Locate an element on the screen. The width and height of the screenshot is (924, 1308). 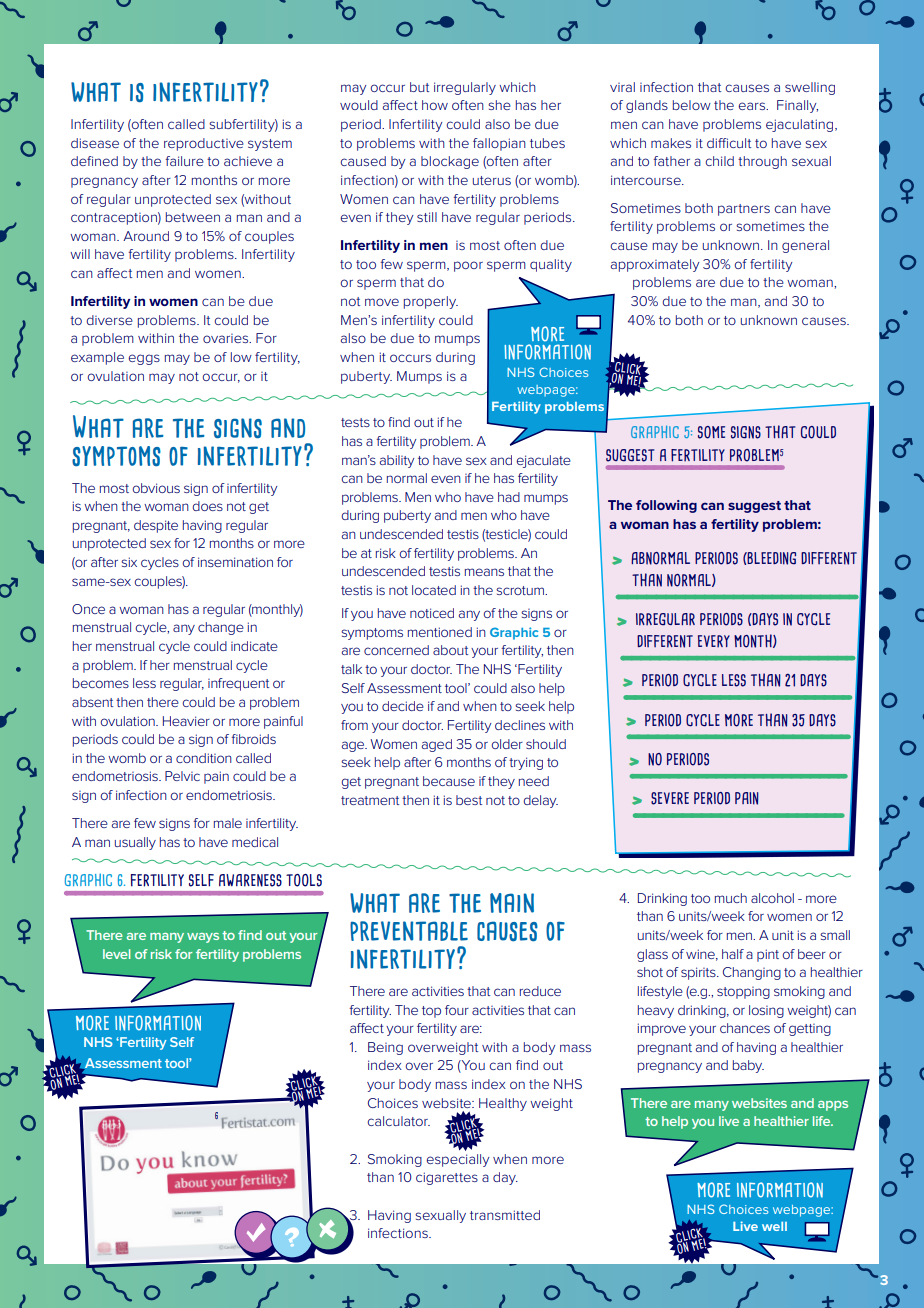
ears is located at coordinates (752, 106).
